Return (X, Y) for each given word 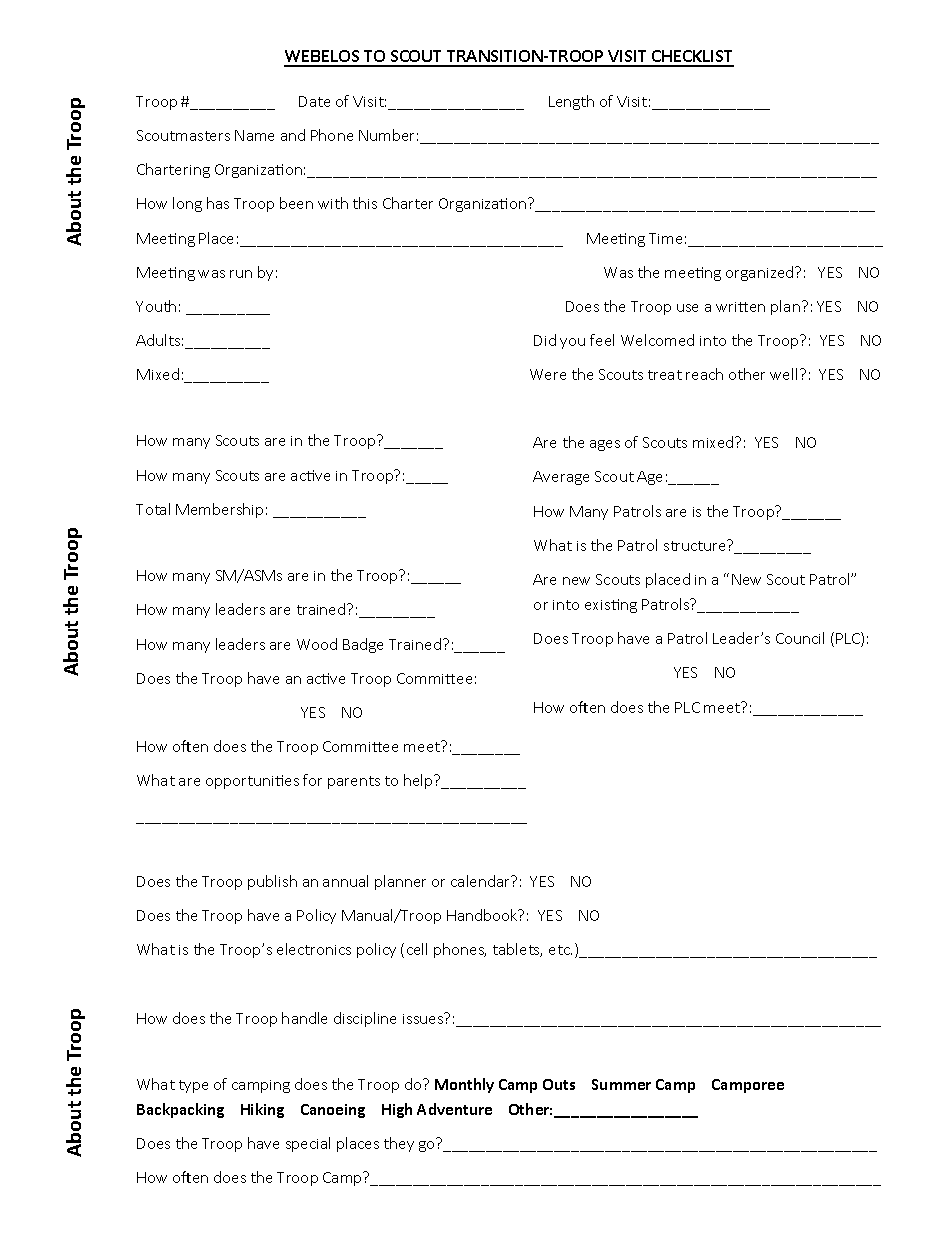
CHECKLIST (692, 58)
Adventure (454, 1109)
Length (571, 102)
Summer (621, 1084)
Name (254, 135)
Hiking (262, 1110)
